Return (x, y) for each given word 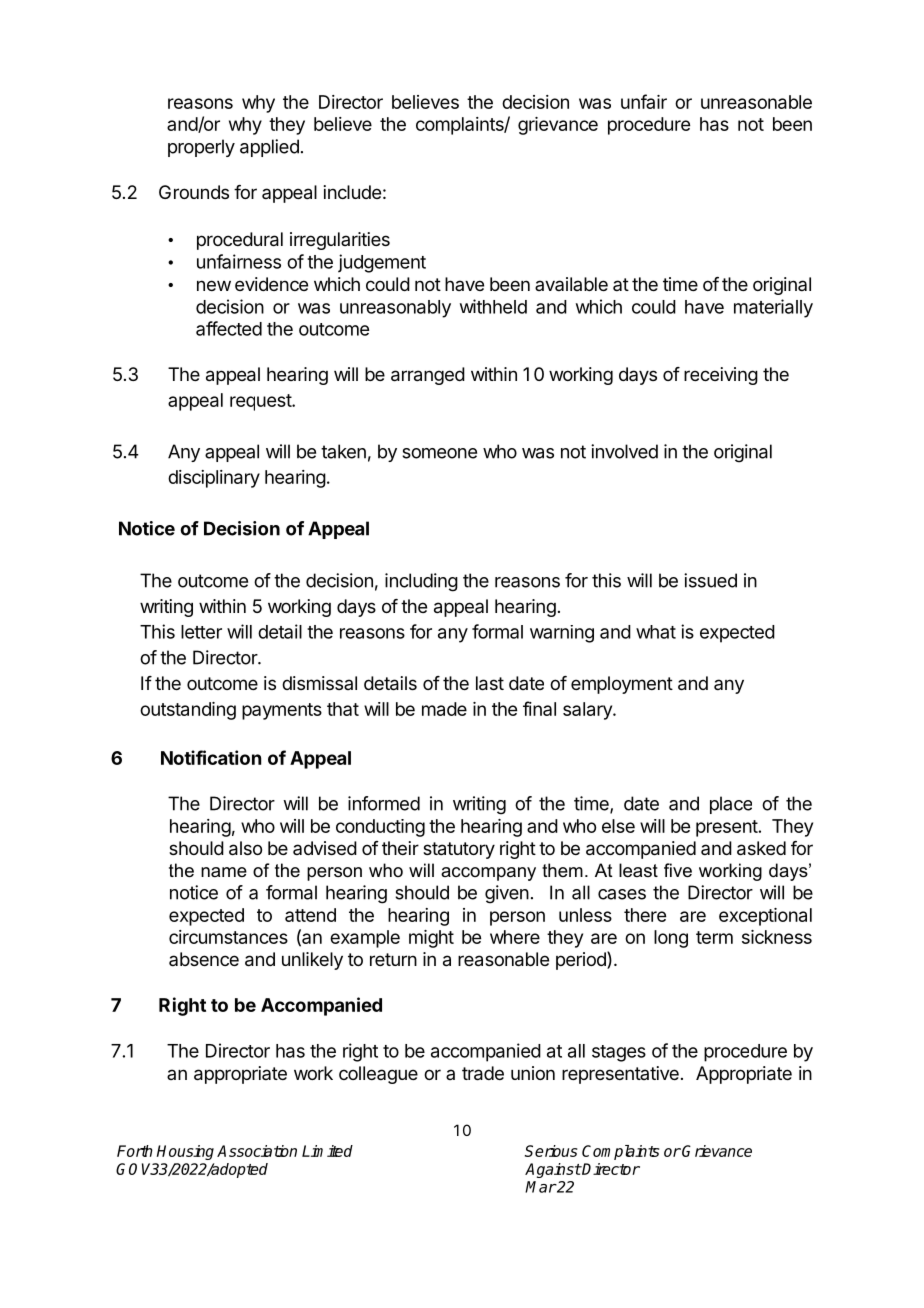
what (656, 632)
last (490, 683)
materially (773, 308)
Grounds (194, 192)
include (352, 192)
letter (201, 632)
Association (257, 1151)
